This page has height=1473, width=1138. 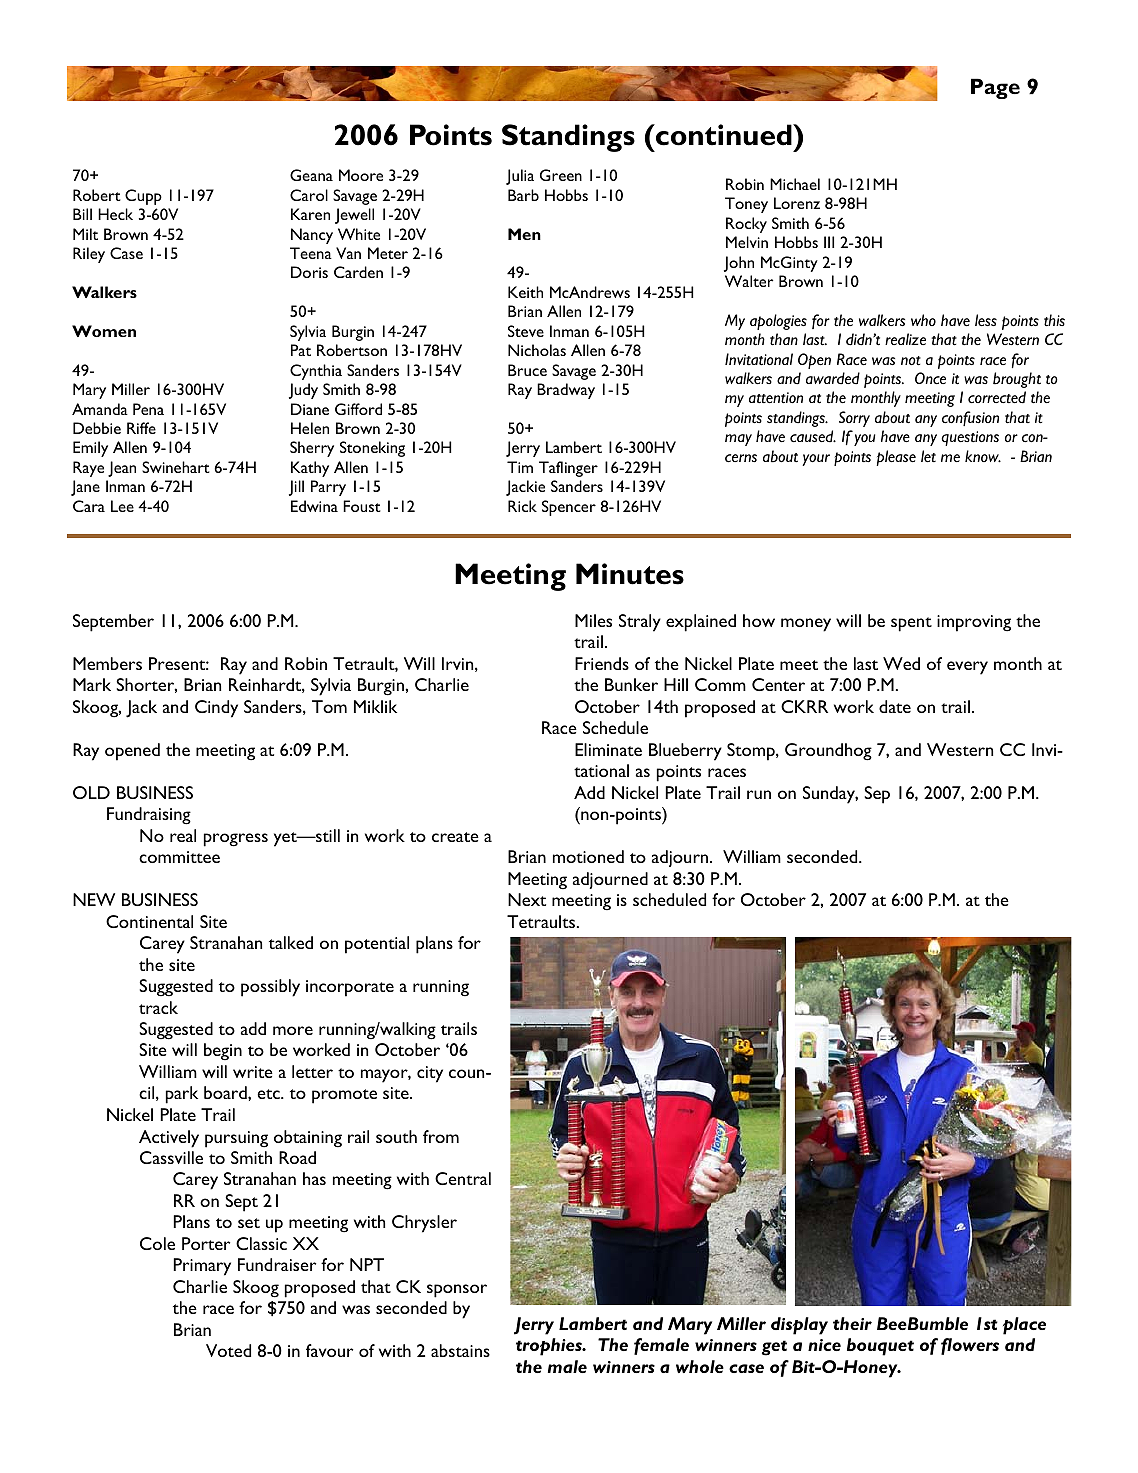 What do you see at coordinates (228, 1350) in the page?
I see `Voted` at bounding box center [228, 1350].
